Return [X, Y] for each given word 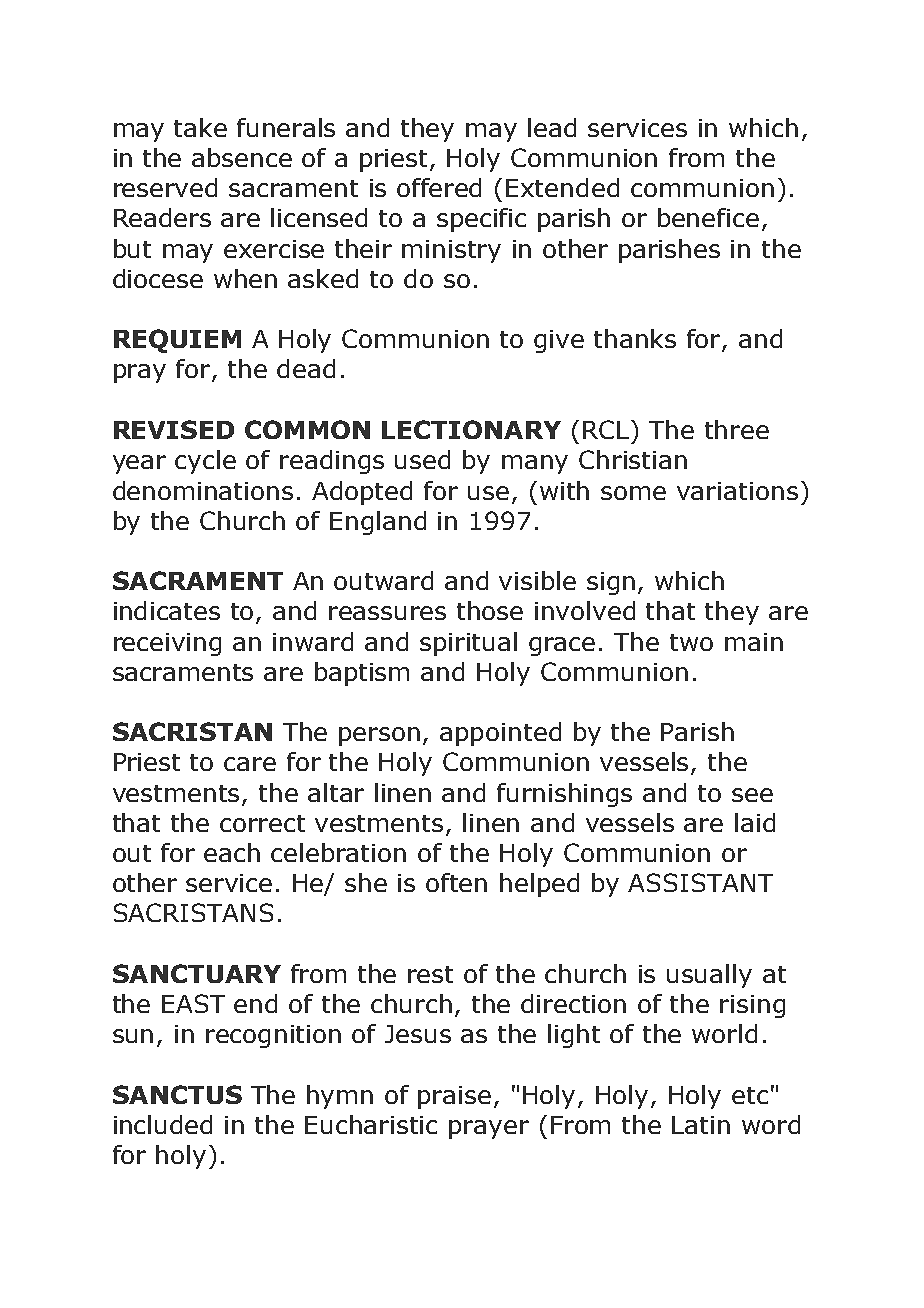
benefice [708, 217]
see [752, 795]
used [422, 459]
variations [737, 491]
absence [242, 157]
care [250, 764]
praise [454, 1097]
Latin [701, 1125]
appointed [500, 734]
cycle [205, 462]
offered [439, 187]
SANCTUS [177, 1094]
